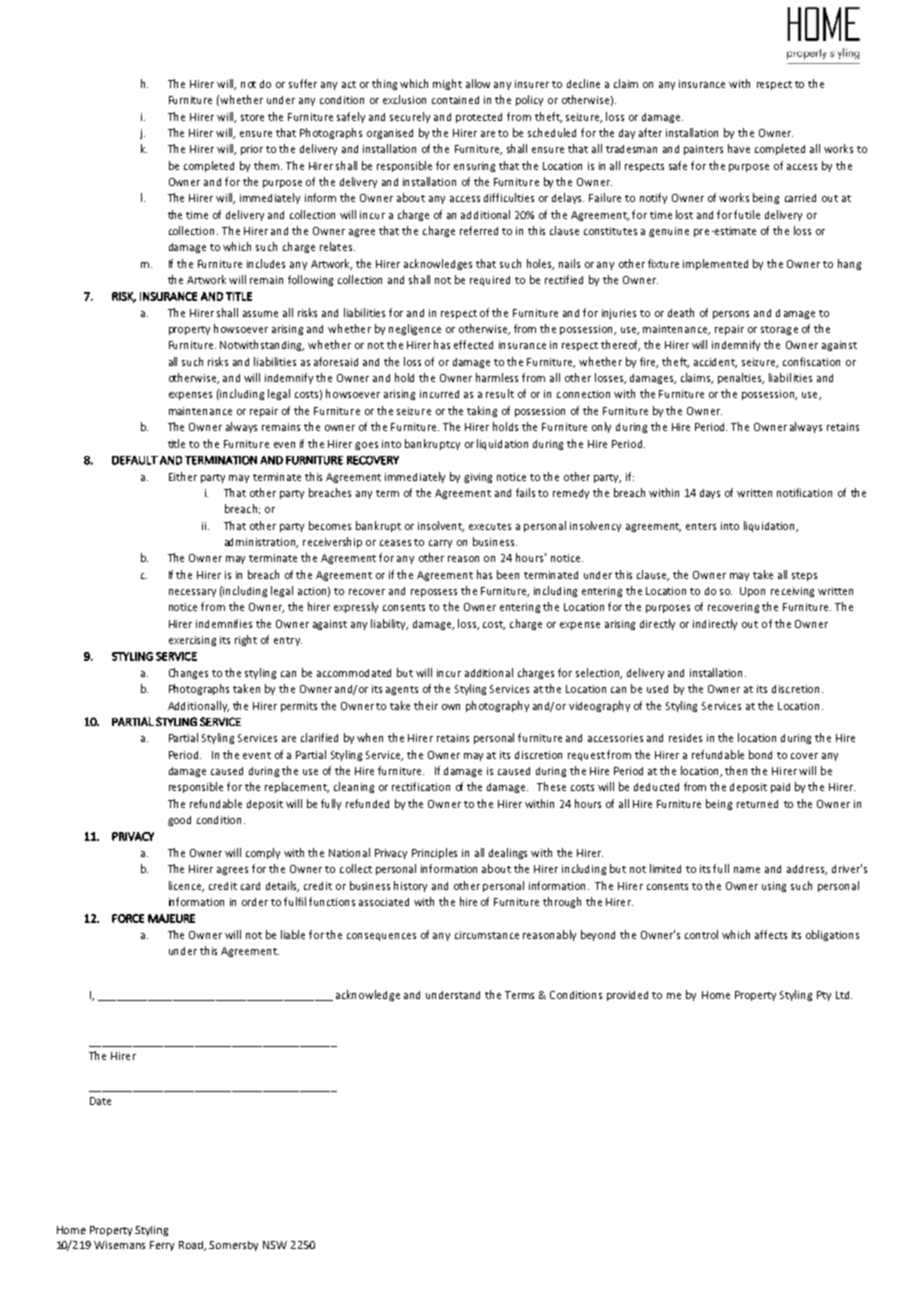  What do you see at coordinates (192, 1246) in the screenshot?
I see `Road` at bounding box center [192, 1246].
